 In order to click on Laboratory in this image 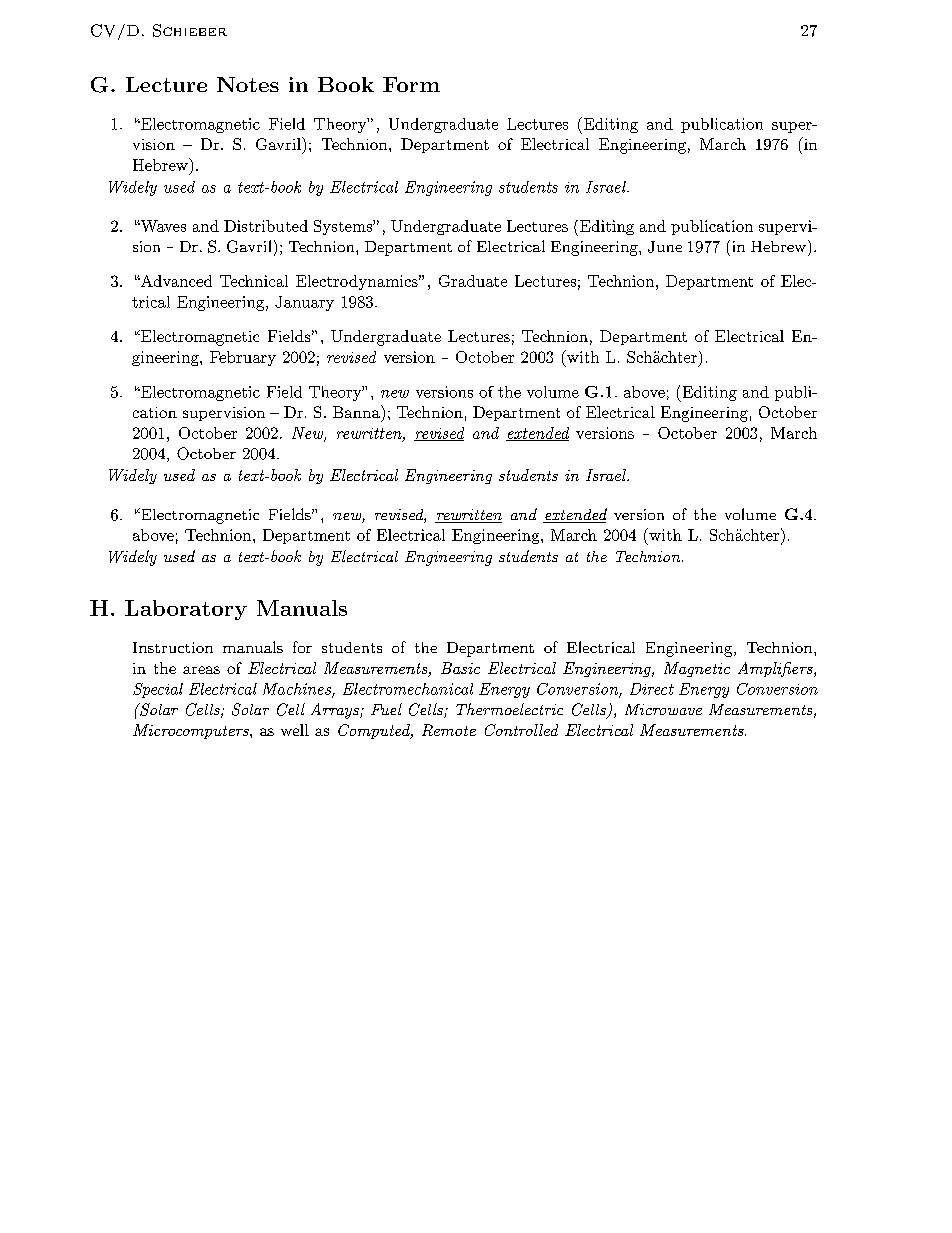, I will do `click(186, 610)`.
